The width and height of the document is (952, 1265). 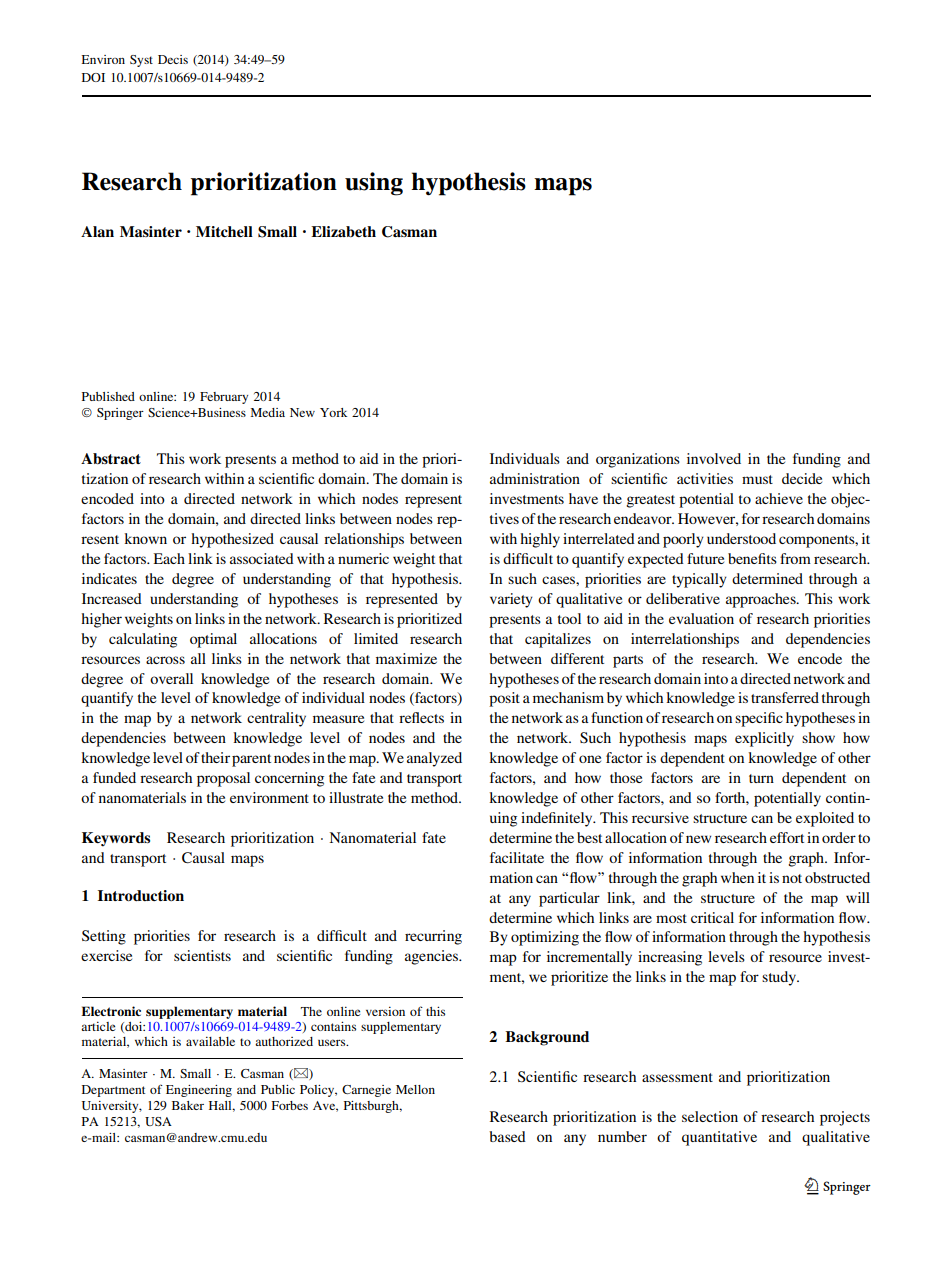 What do you see at coordinates (761, 778) in the document?
I see `turn` at bounding box center [761, 778].
